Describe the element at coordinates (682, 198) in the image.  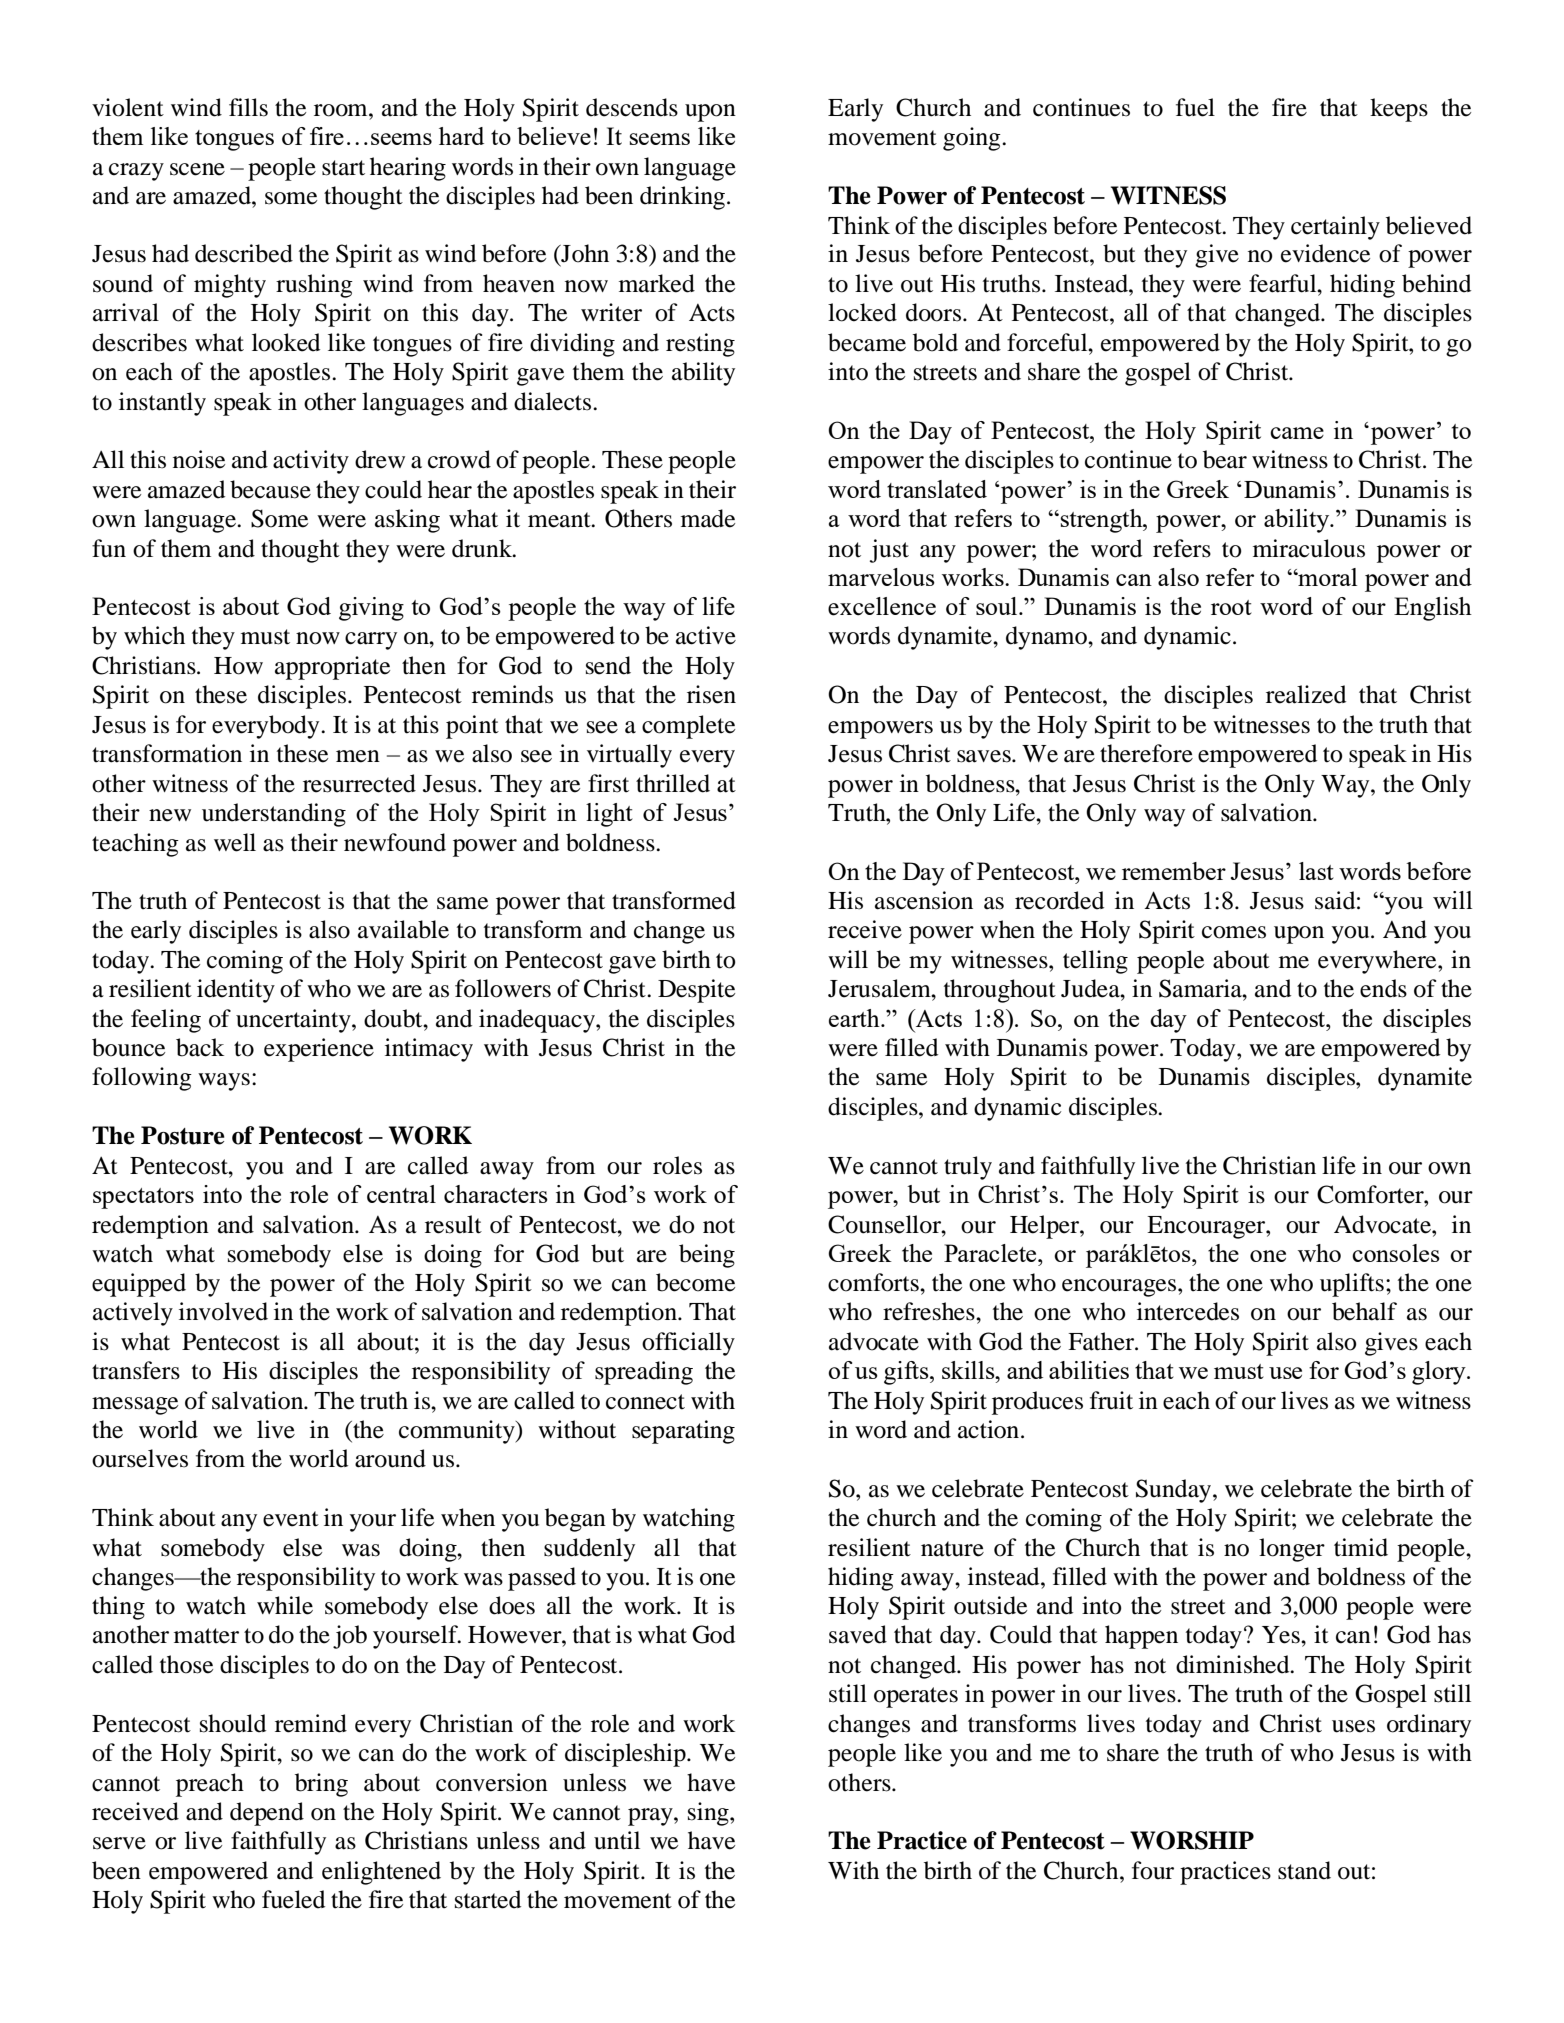
I see `drinking` at that location.
